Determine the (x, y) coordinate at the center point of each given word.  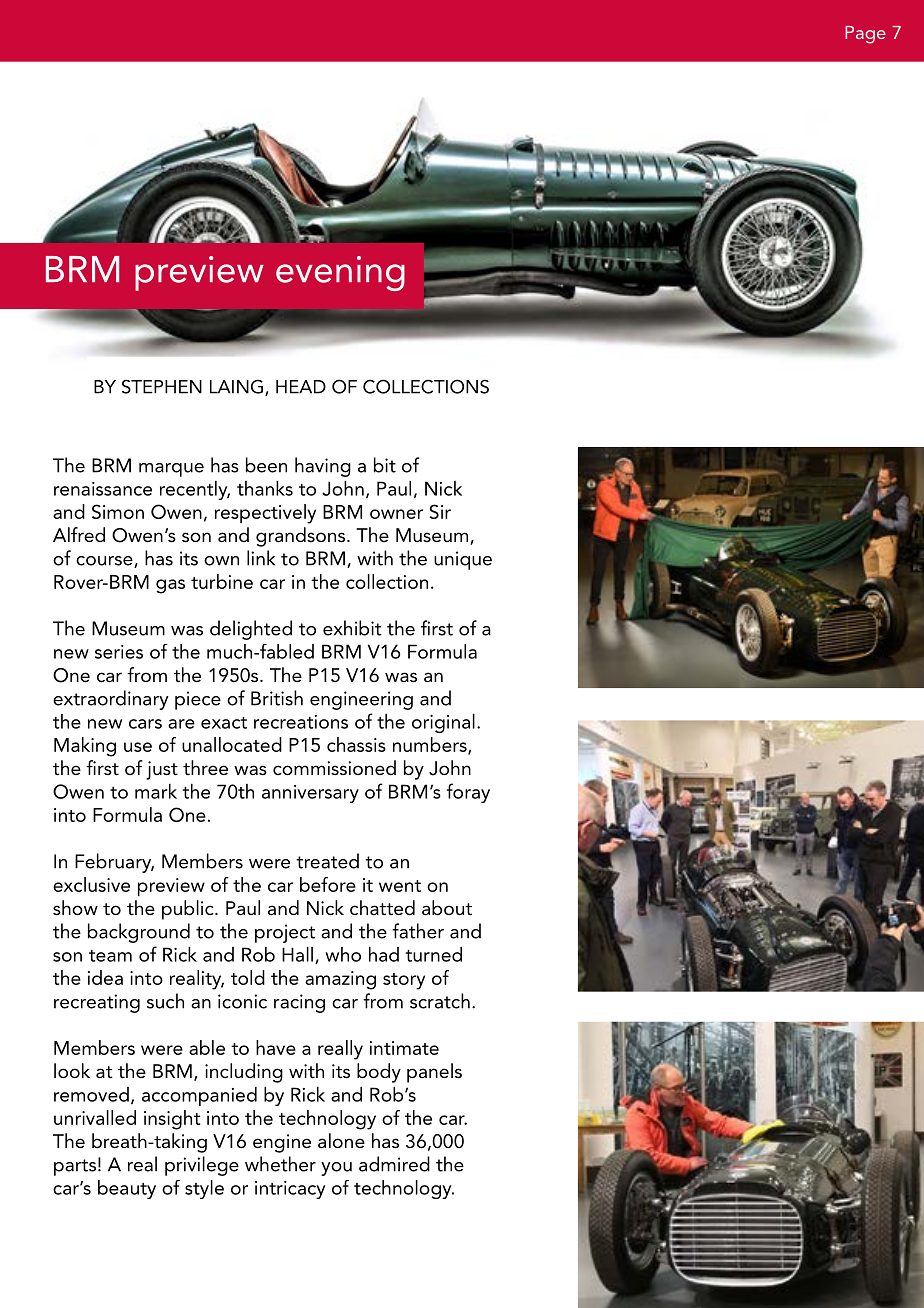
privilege (202, 1166)
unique (463, 560)
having (323, 467)
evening (340, 273)
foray (468, 793)
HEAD (301, 387)
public (189, 910)
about (447, 908)
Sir (440, 511)
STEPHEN (162, 386)
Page (865, 35)
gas (170, 586)
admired (394, 1164)
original (443, 723)
